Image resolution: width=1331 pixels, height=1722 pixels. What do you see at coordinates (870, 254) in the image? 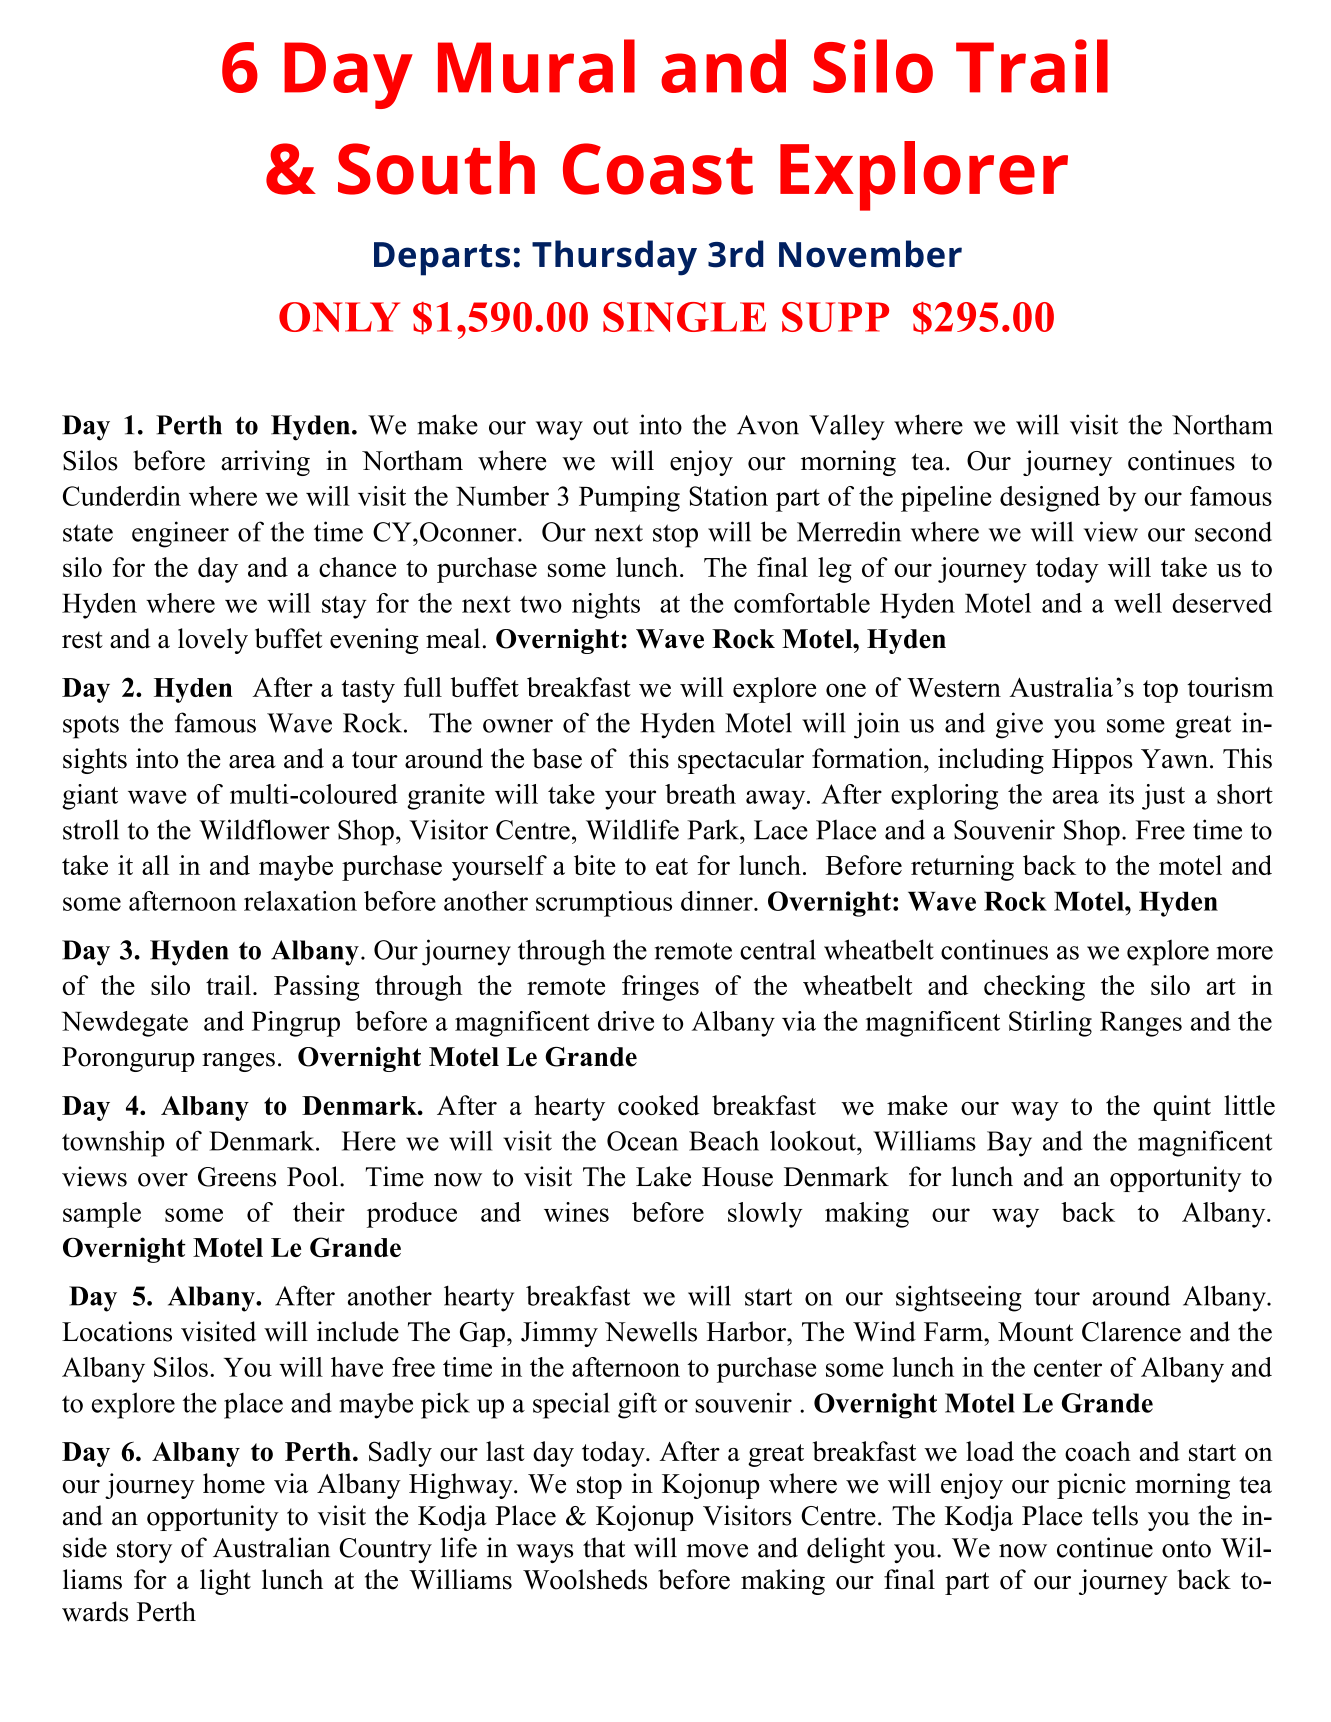
I see `November` at bounding box center [870, 254].
